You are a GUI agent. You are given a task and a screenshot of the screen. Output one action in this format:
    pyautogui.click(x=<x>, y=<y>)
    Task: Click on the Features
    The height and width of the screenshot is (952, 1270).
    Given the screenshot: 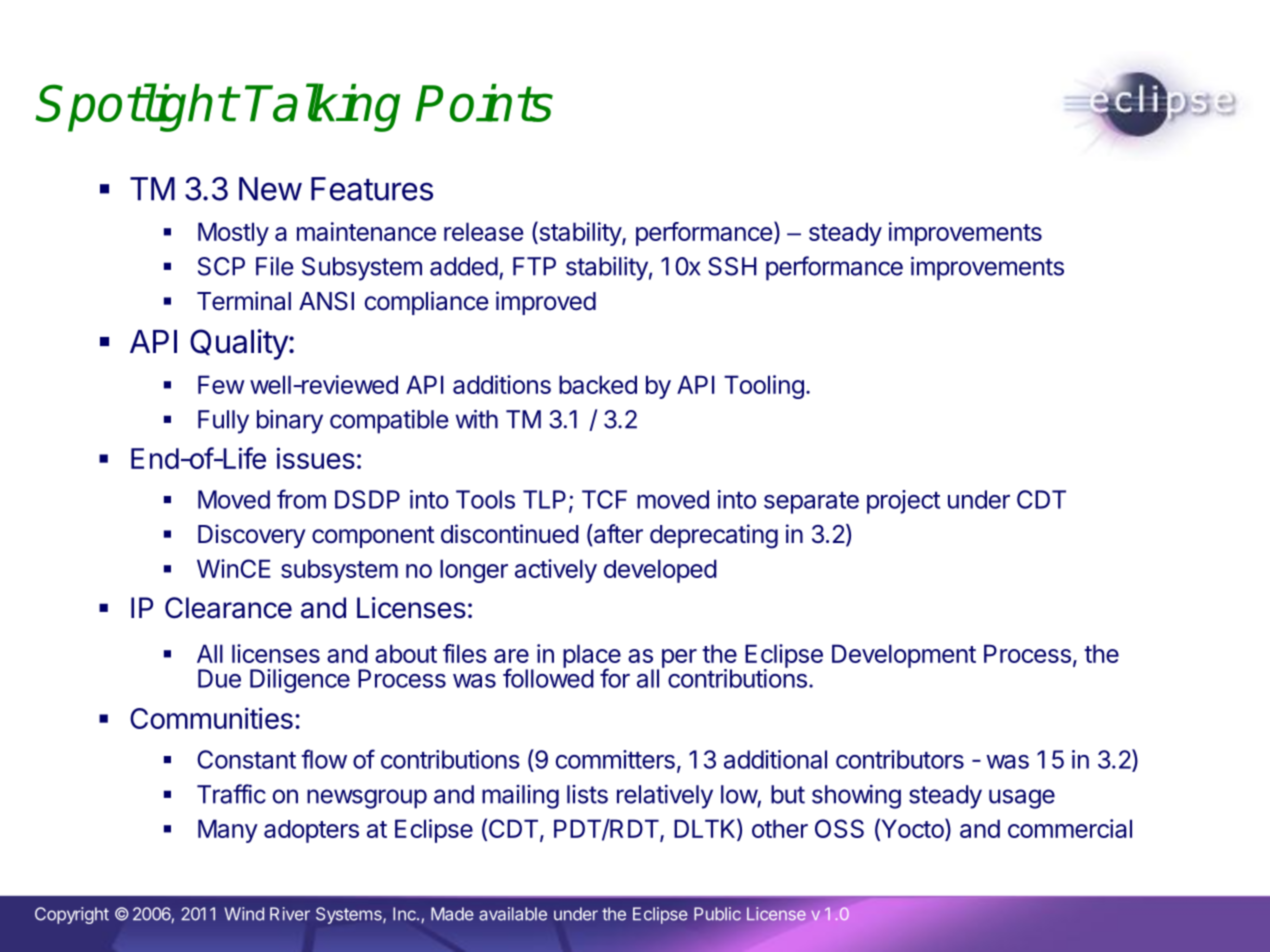 What is the action you would take?
    pyautogui.click(x=372, y=189)
